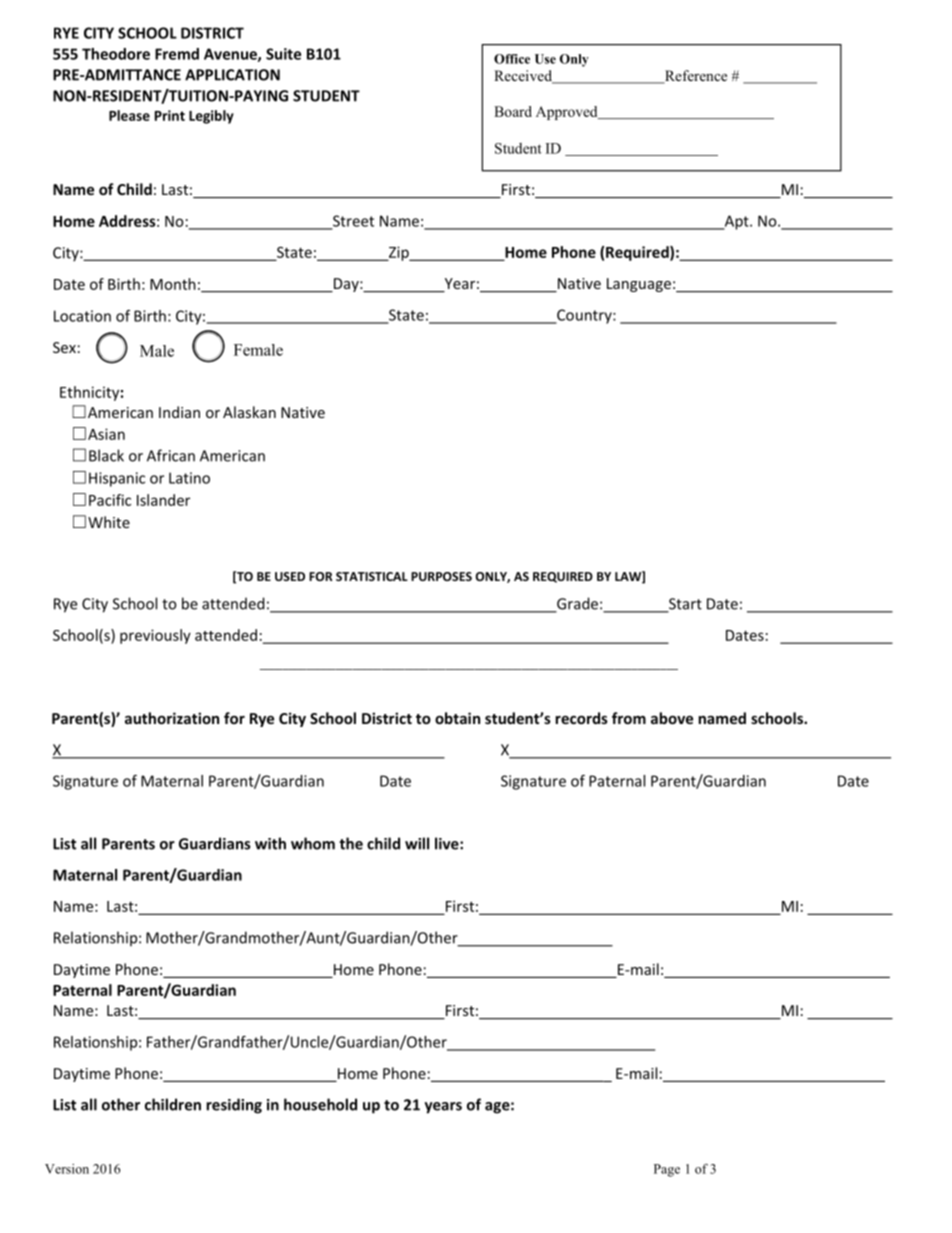  I want to click on Location, so click(82, 316).
